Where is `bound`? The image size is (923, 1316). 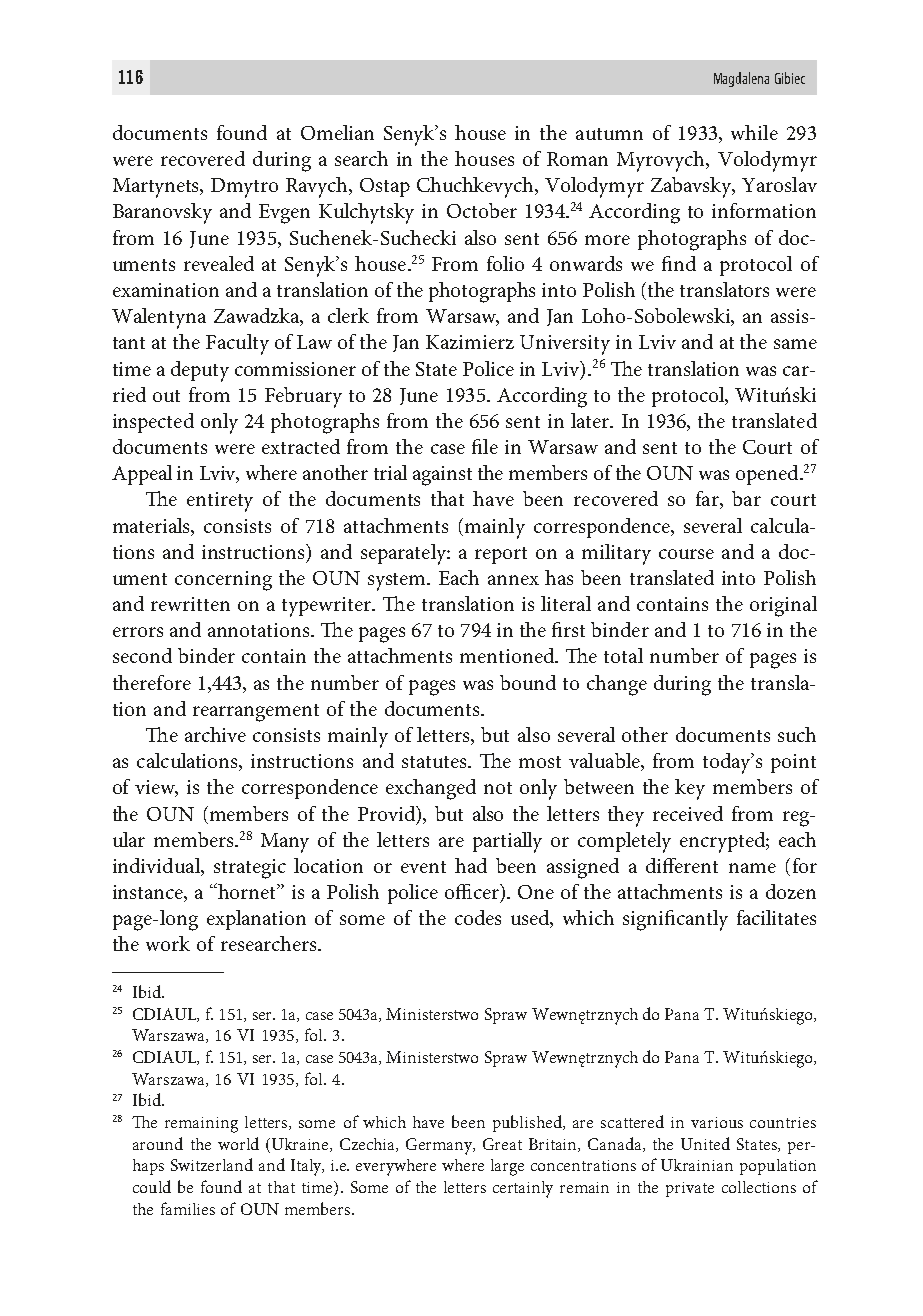 bound is located at coordinates (528, 682).
